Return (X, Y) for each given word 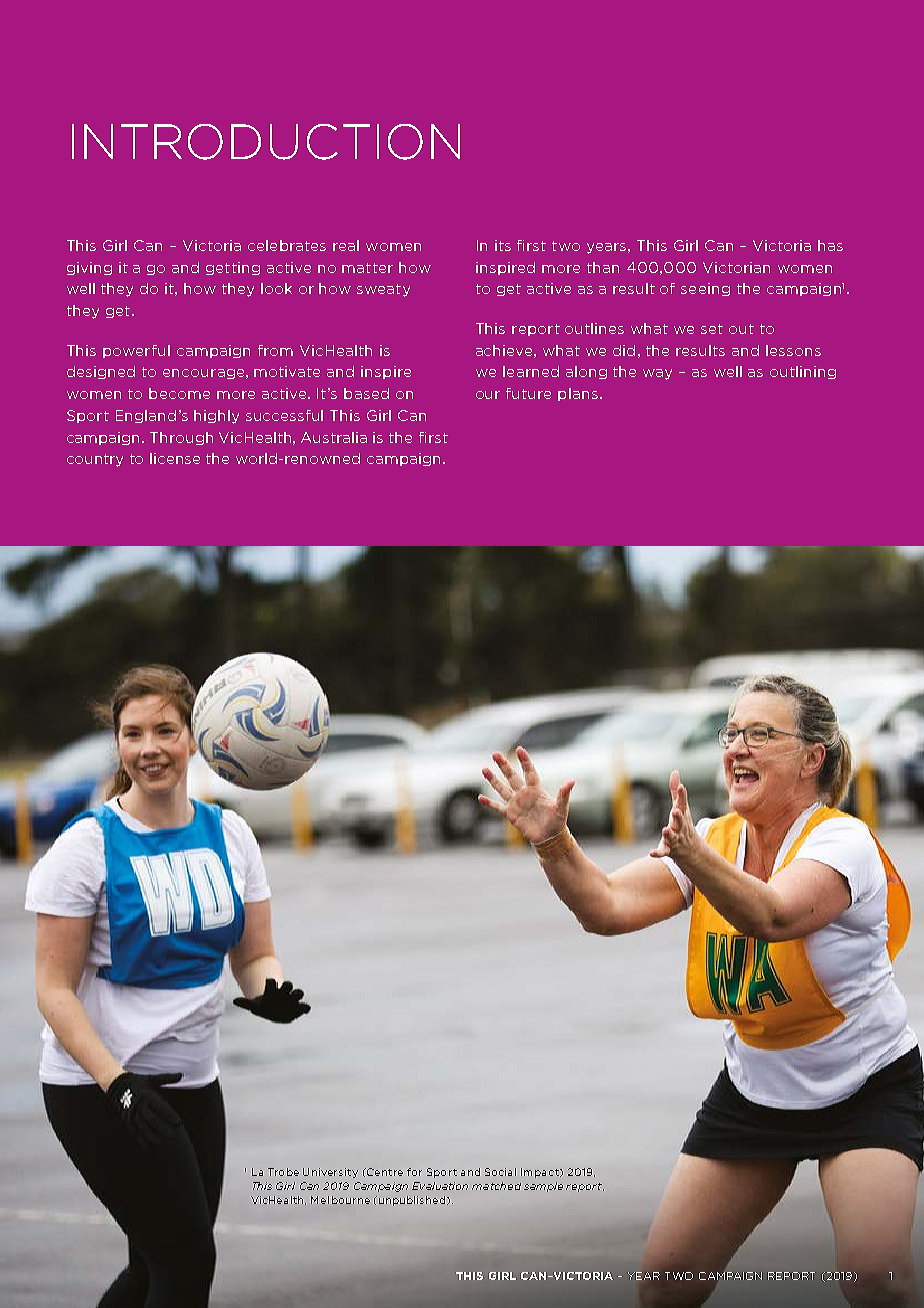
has (830, 245)
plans (578, 394)
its (503, 245)
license (175, 458)
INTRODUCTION (266, 142)
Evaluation (440, 1186)
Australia (334, 437)
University (330, 1173)
